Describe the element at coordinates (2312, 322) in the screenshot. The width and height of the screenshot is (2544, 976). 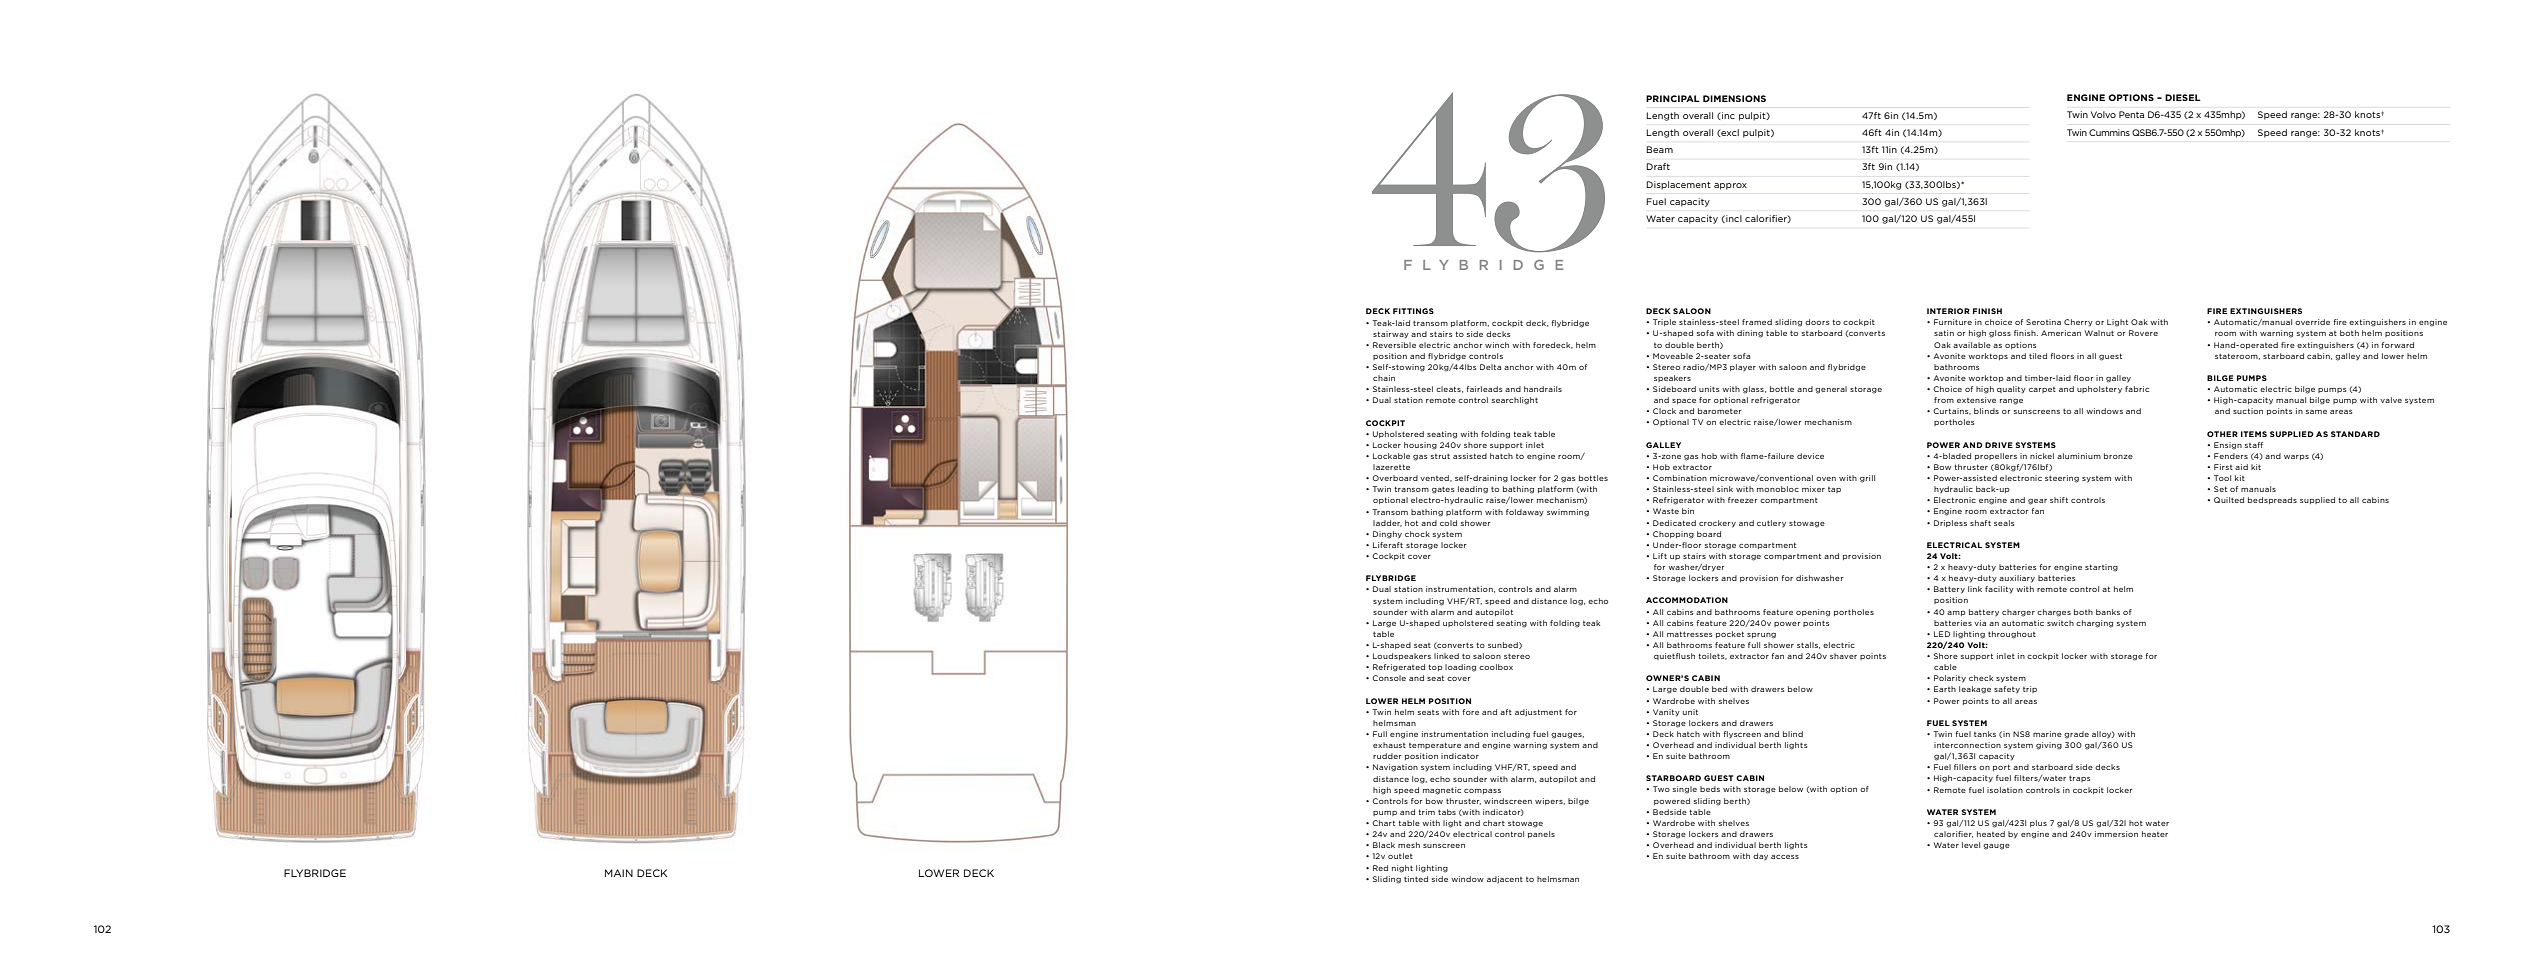
I see `override` at that location.
